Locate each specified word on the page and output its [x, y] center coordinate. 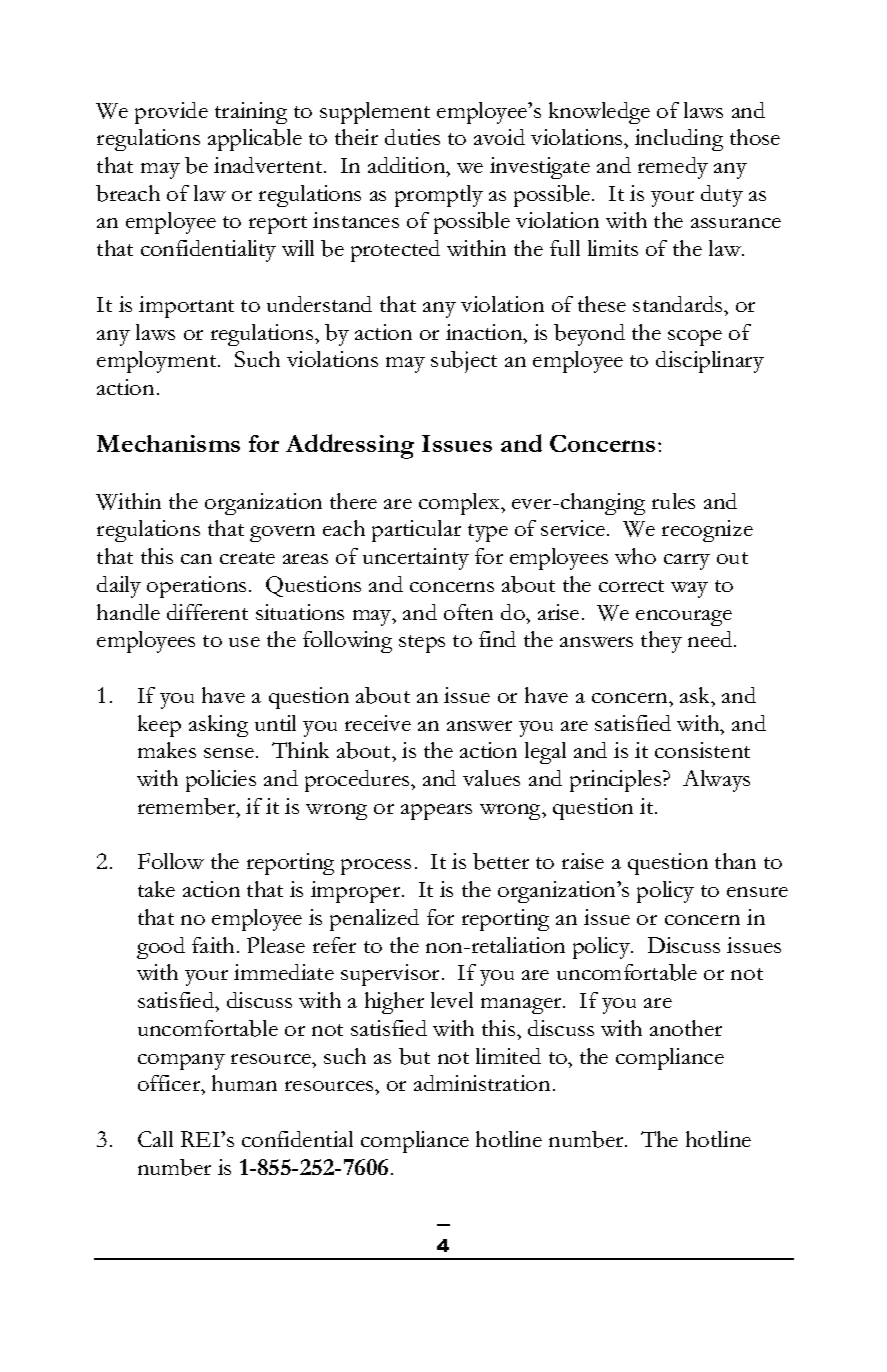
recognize [707, 531]
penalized [374, 920]
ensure [757, 892]
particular [416, 531]
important [186, 307]
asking [218, 726]
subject [464, 362]
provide [171, 113]
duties [412, 137]
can [196, 559]
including [679, 140]
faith [215, 945]
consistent [702, 750]
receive [378, 723]
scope [695, 338]
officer [170, 1085]
